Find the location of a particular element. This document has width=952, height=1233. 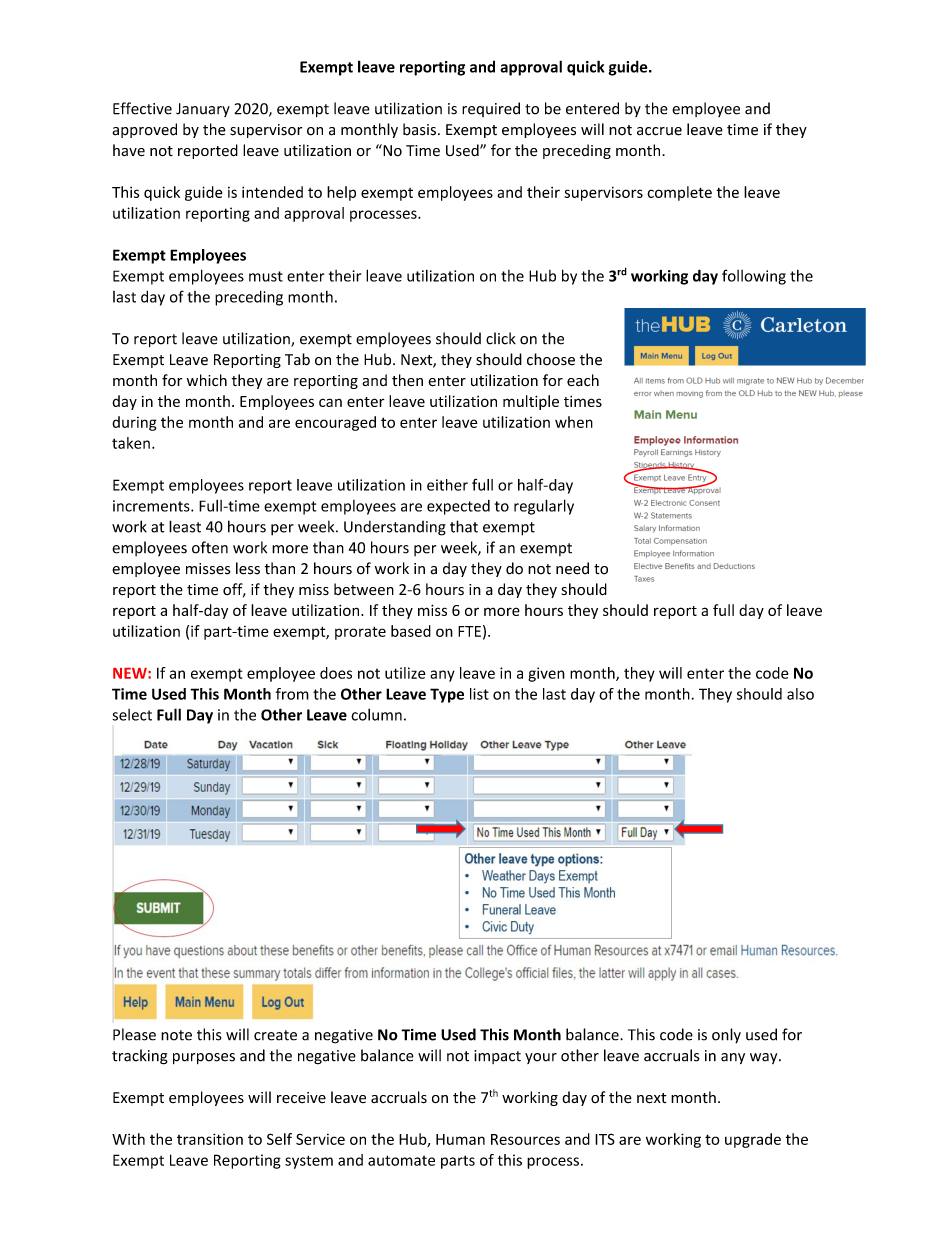

also is located at coordinates (800, 694).
